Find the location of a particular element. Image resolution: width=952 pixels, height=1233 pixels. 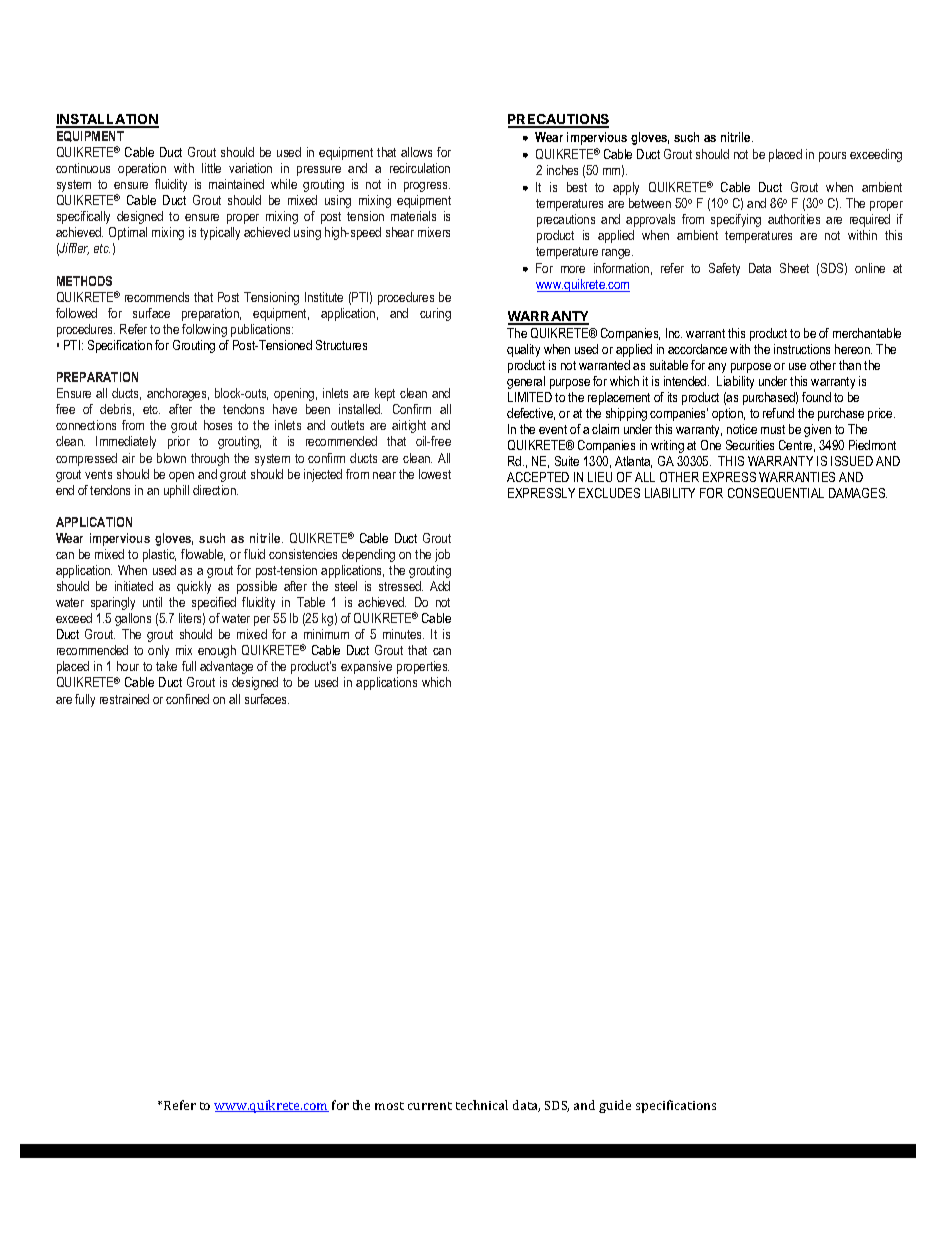

allows is located at coordinates (416, 152).
